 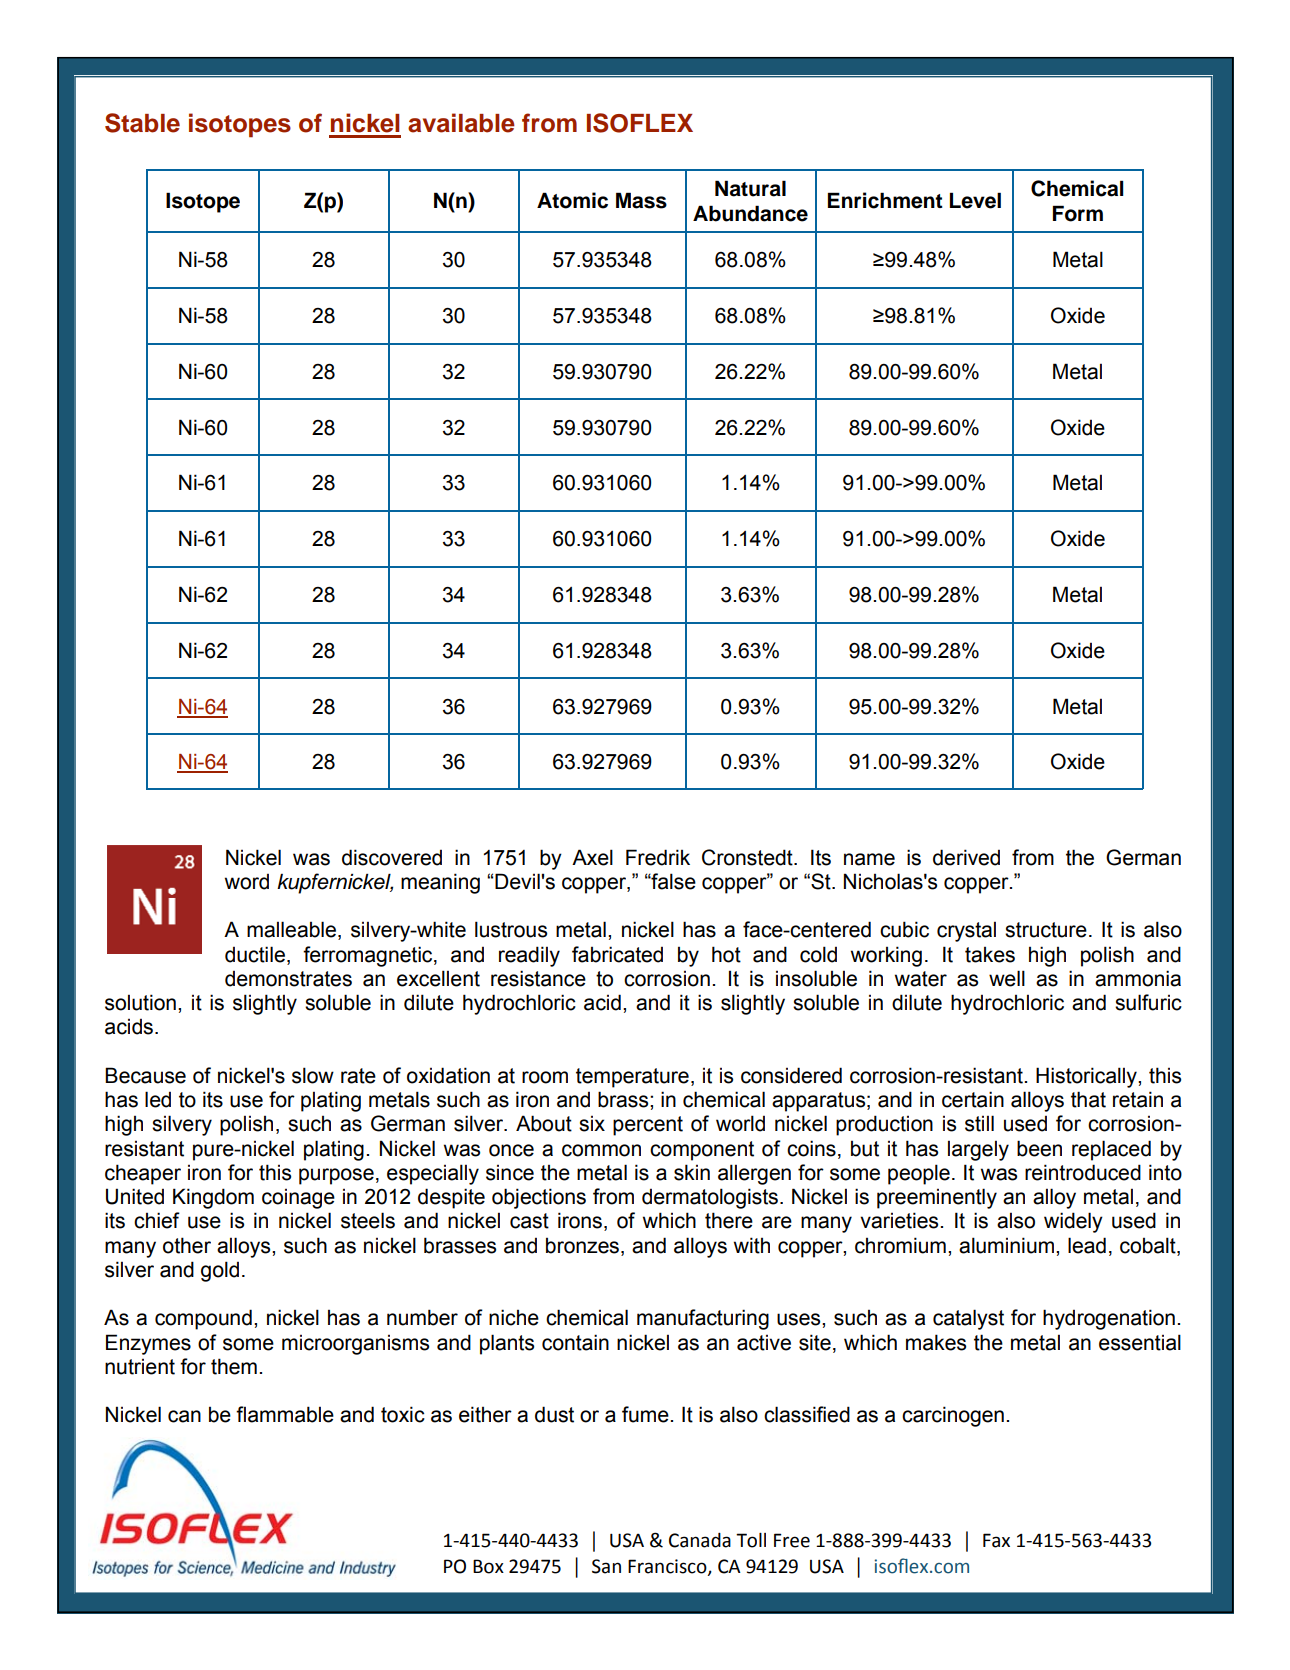 What do you see at coordinates (1078, 213) in the screenshot?
I see `Form` at bounding box center [1078, 213].
